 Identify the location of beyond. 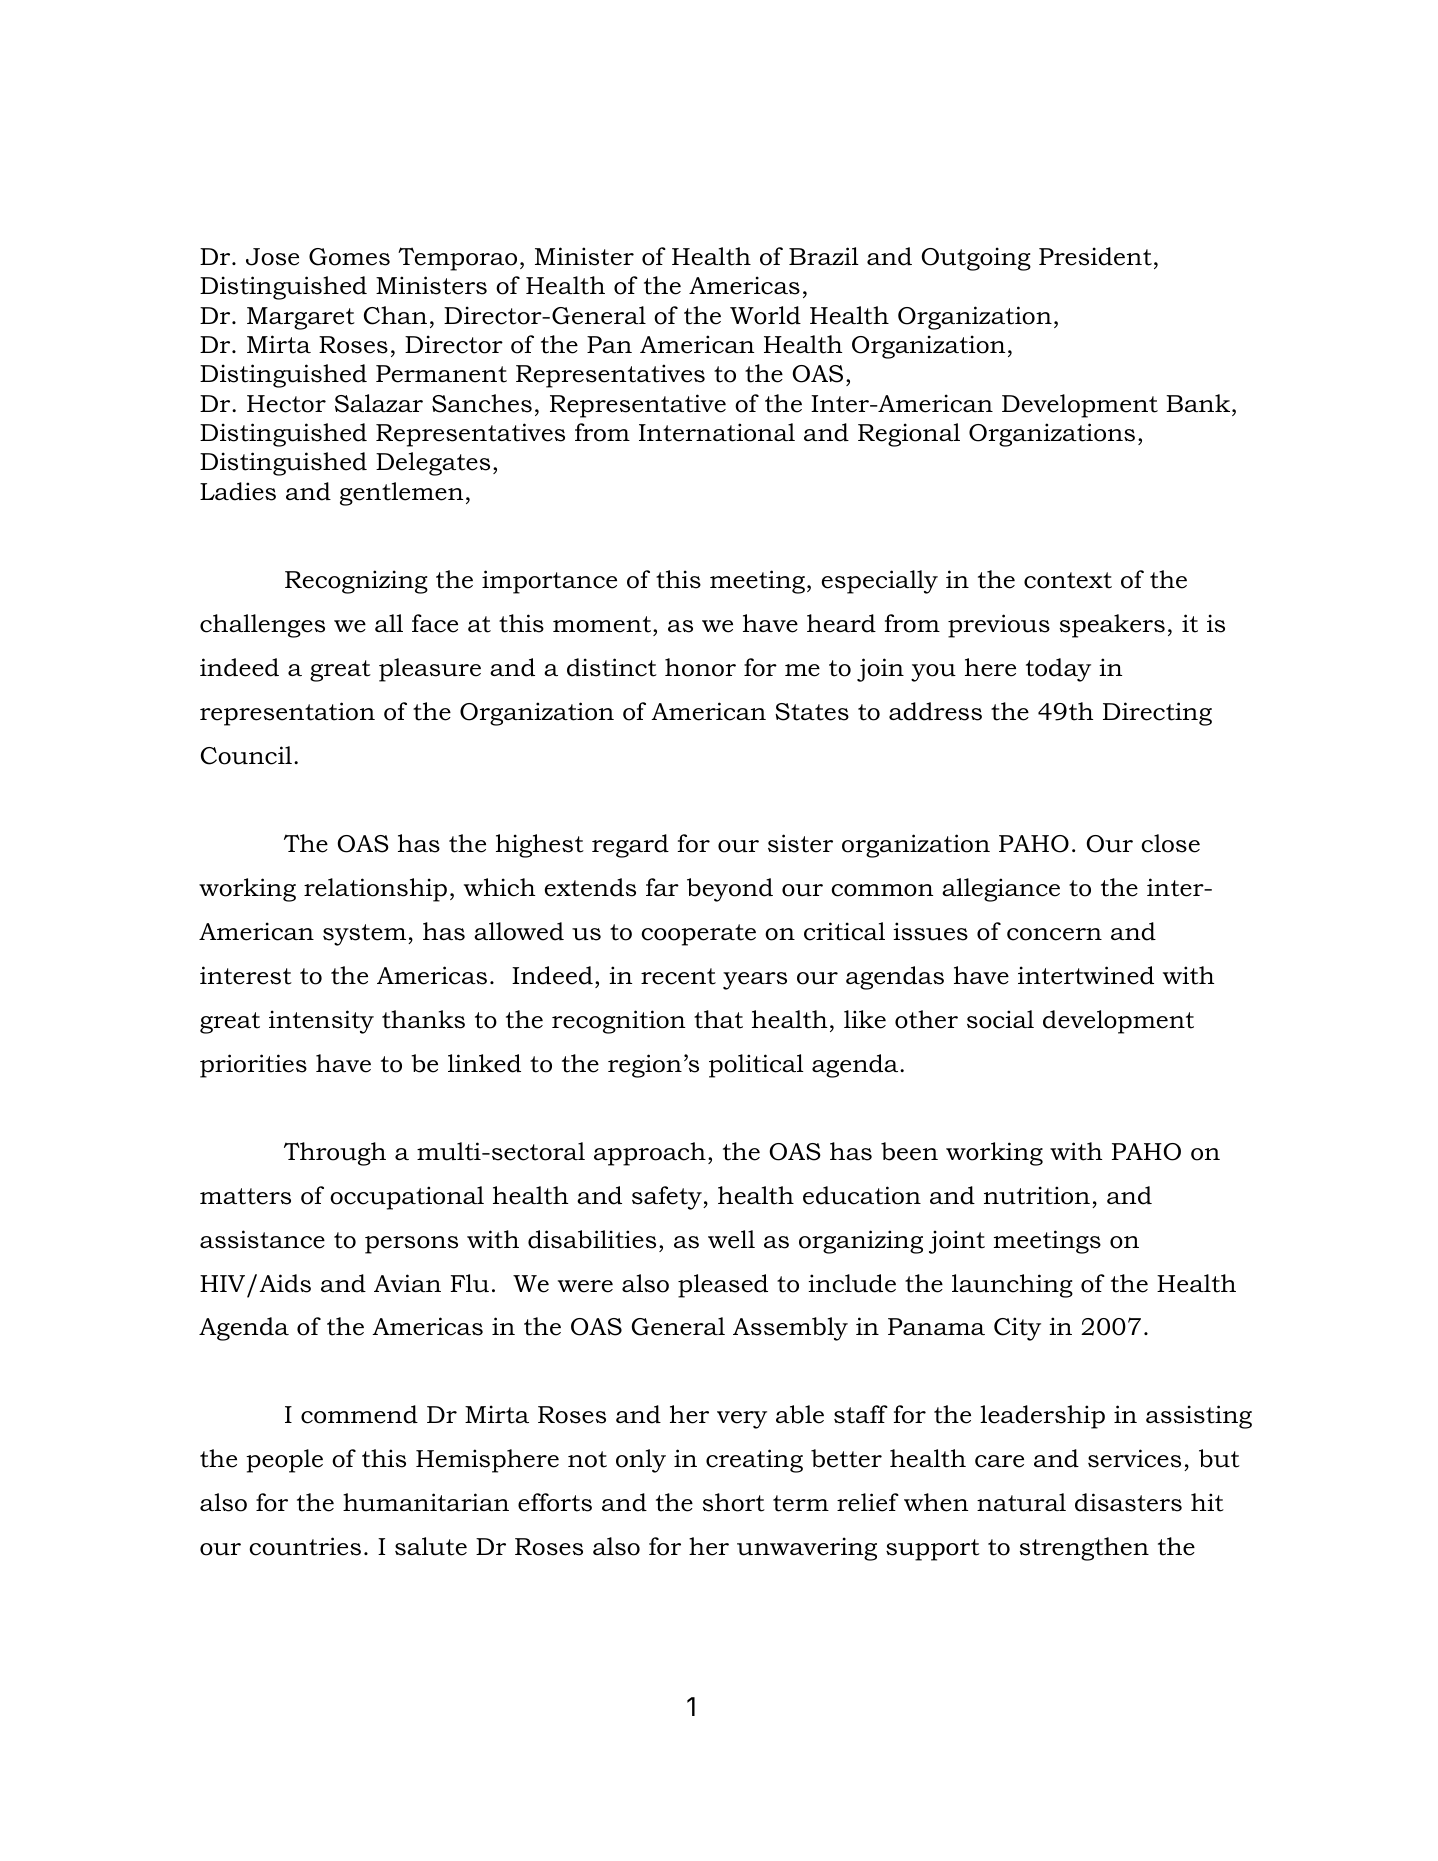
(730, 890).
